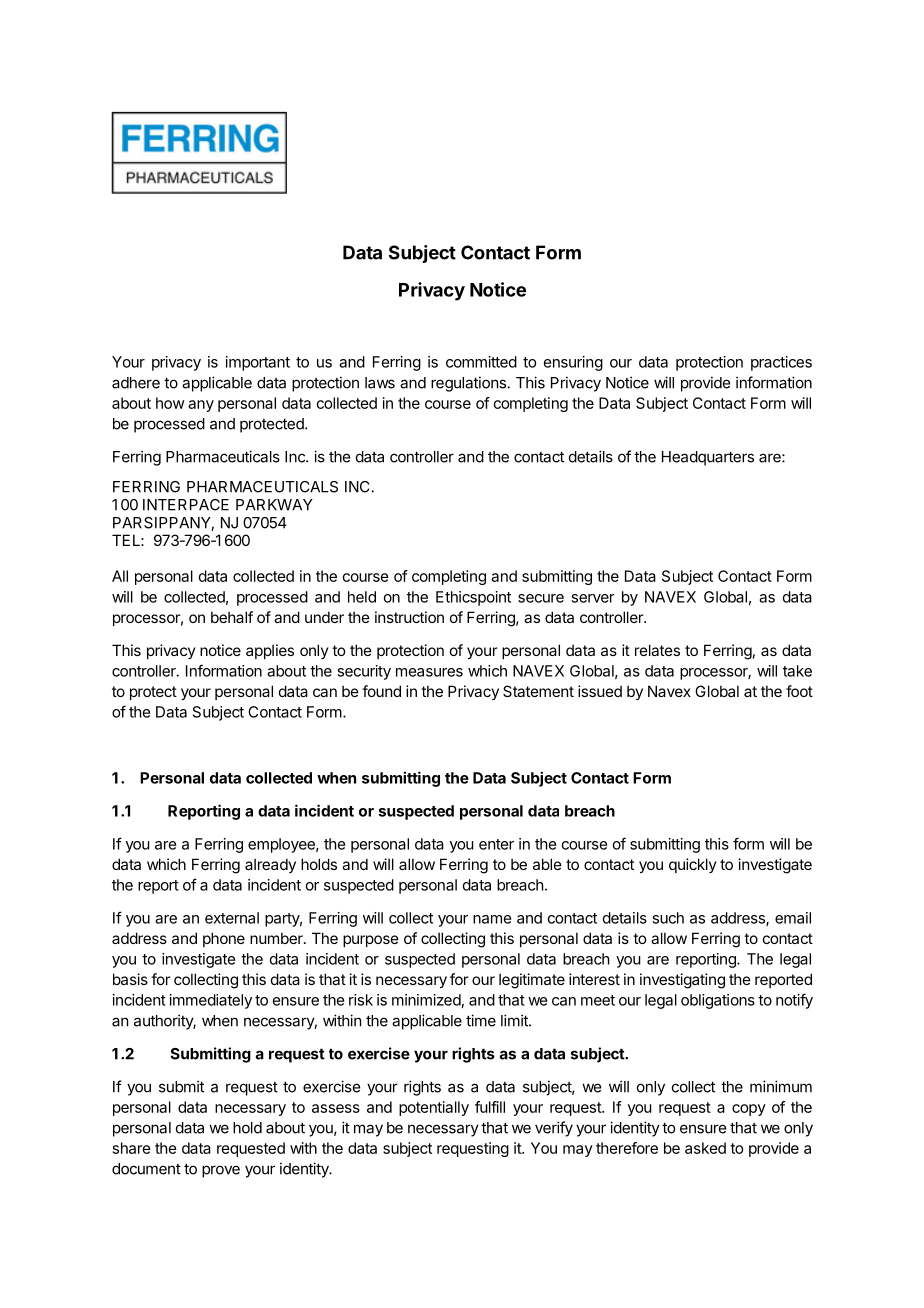  I want to click on fulfill, so click(490, 1107).
